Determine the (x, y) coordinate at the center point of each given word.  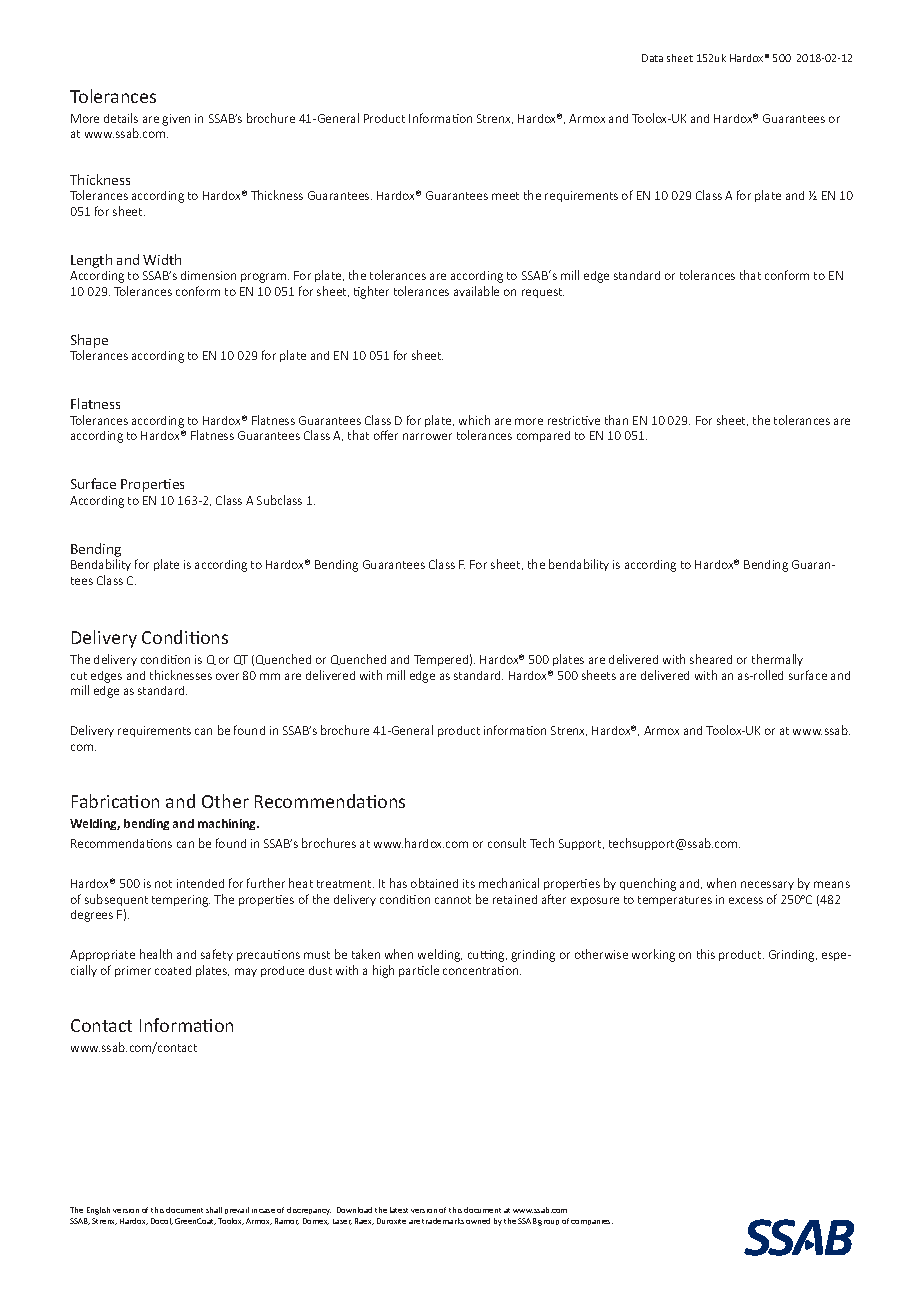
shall (214, 1210)
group (548, 1223)
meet (505, 196)
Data (652, 58)
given (176, 120)
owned (478, 1221)
